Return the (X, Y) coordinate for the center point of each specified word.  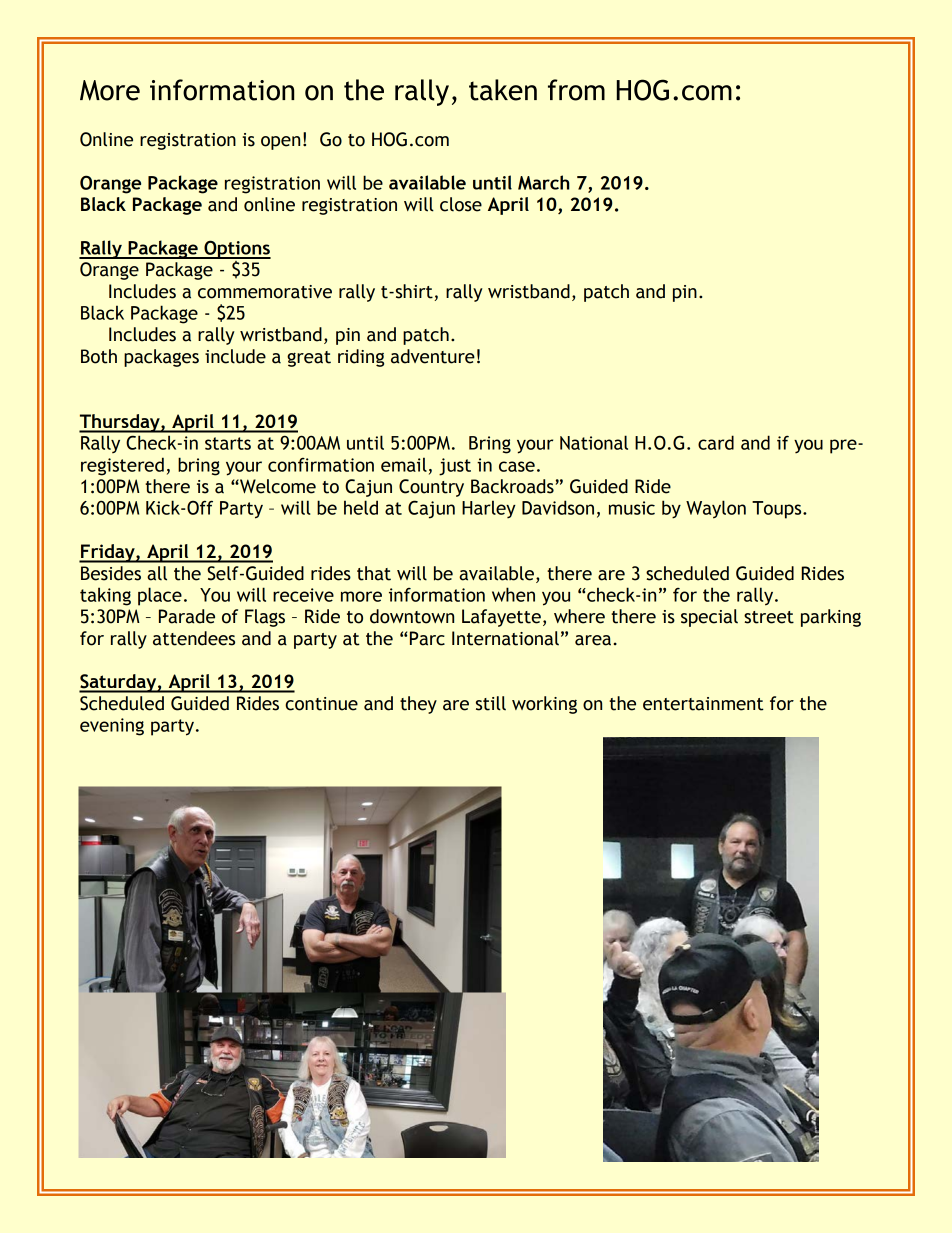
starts (228, 443)
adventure (433, 356)
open (280, 143)
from (576, 90)
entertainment (703, 704)
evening (112, 727)
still (491, 703)
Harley (489, 509)
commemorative (265, 292)
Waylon (716, 509)
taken (503, 90)
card (716, 442)
